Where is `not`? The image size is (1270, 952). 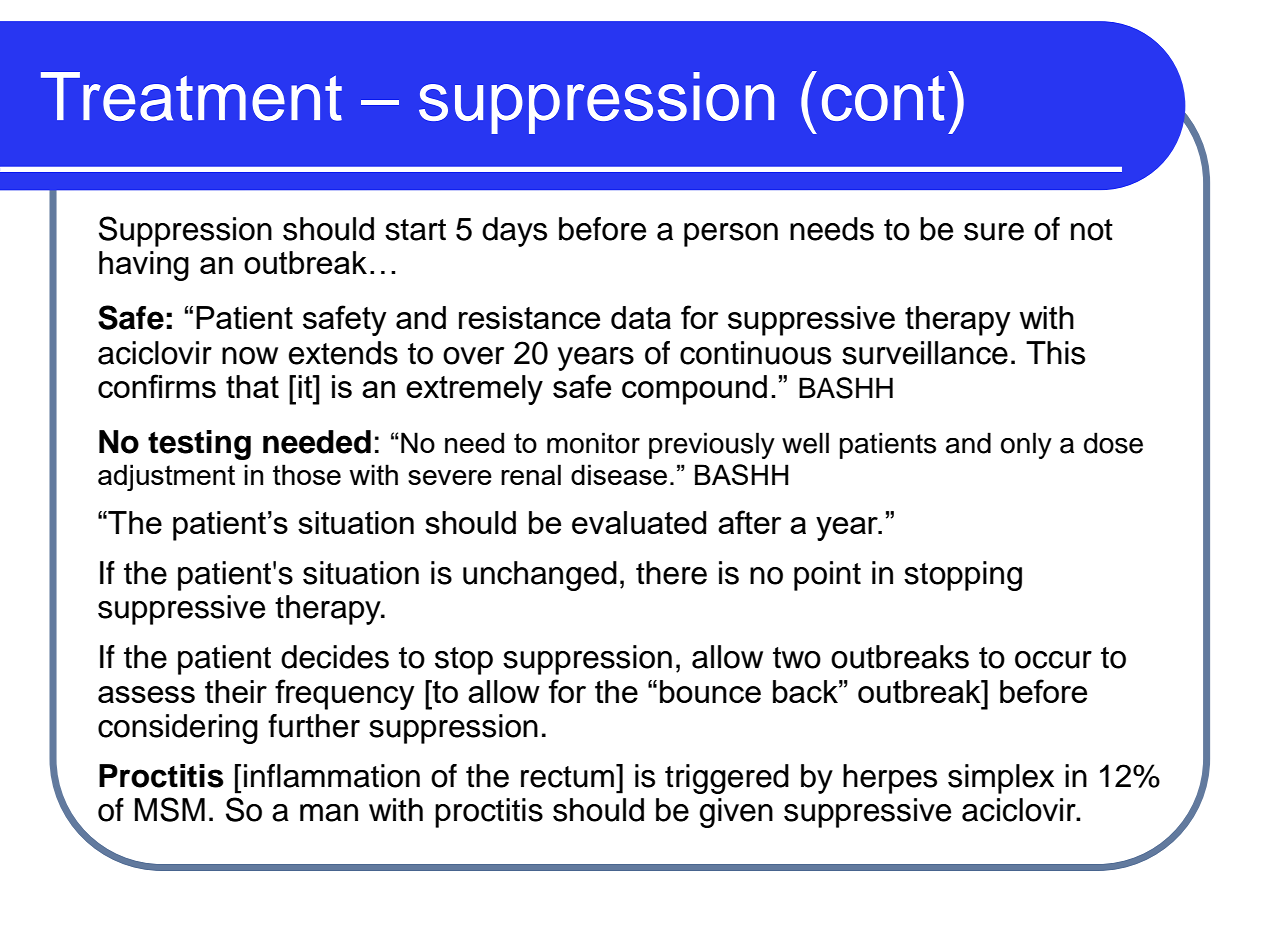
not is located at coordinates (1092, 230).
